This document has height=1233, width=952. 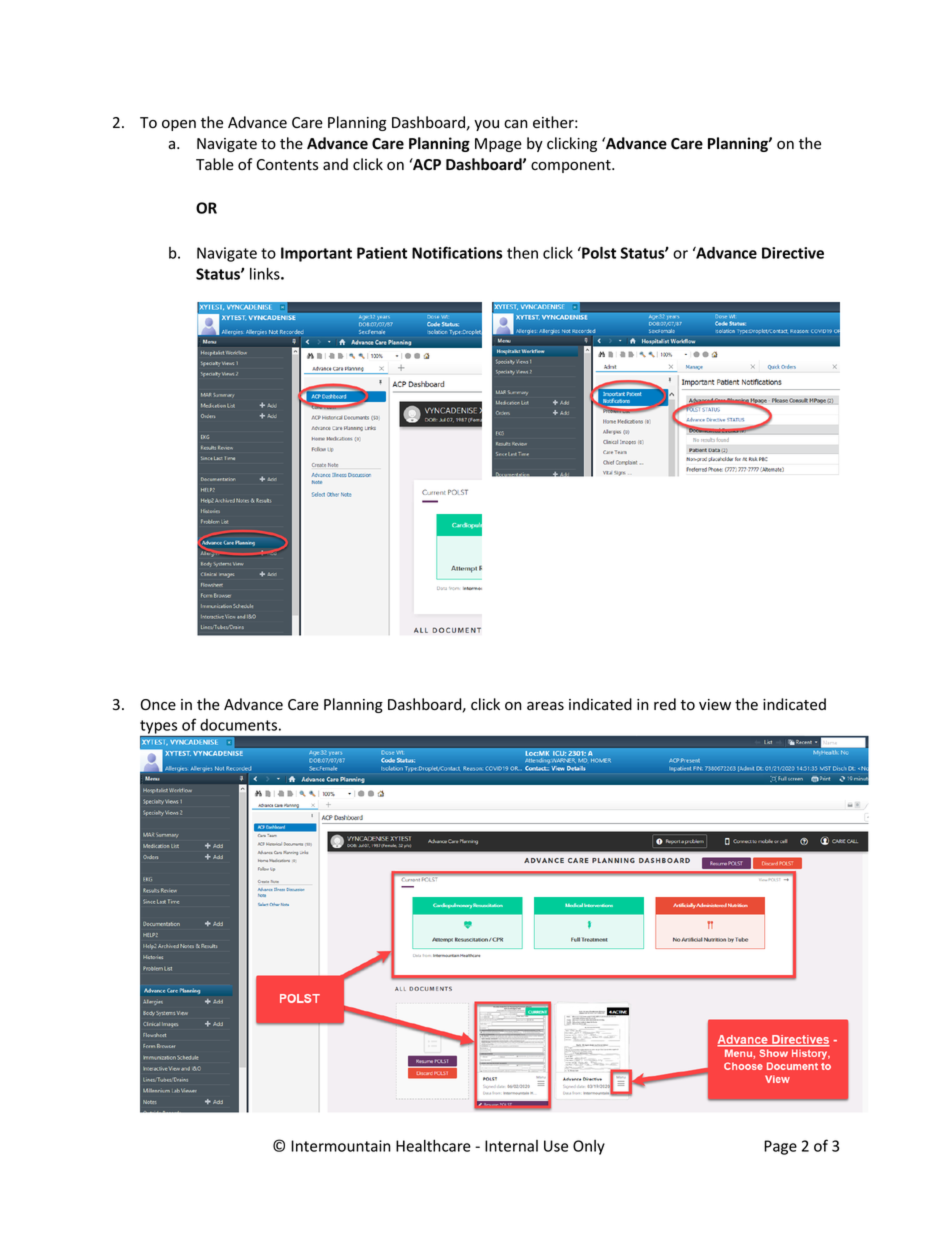 What do you see at coordinates (511, 1146) in the document?
I see `Internal` at bounding box center [511, 1146].
